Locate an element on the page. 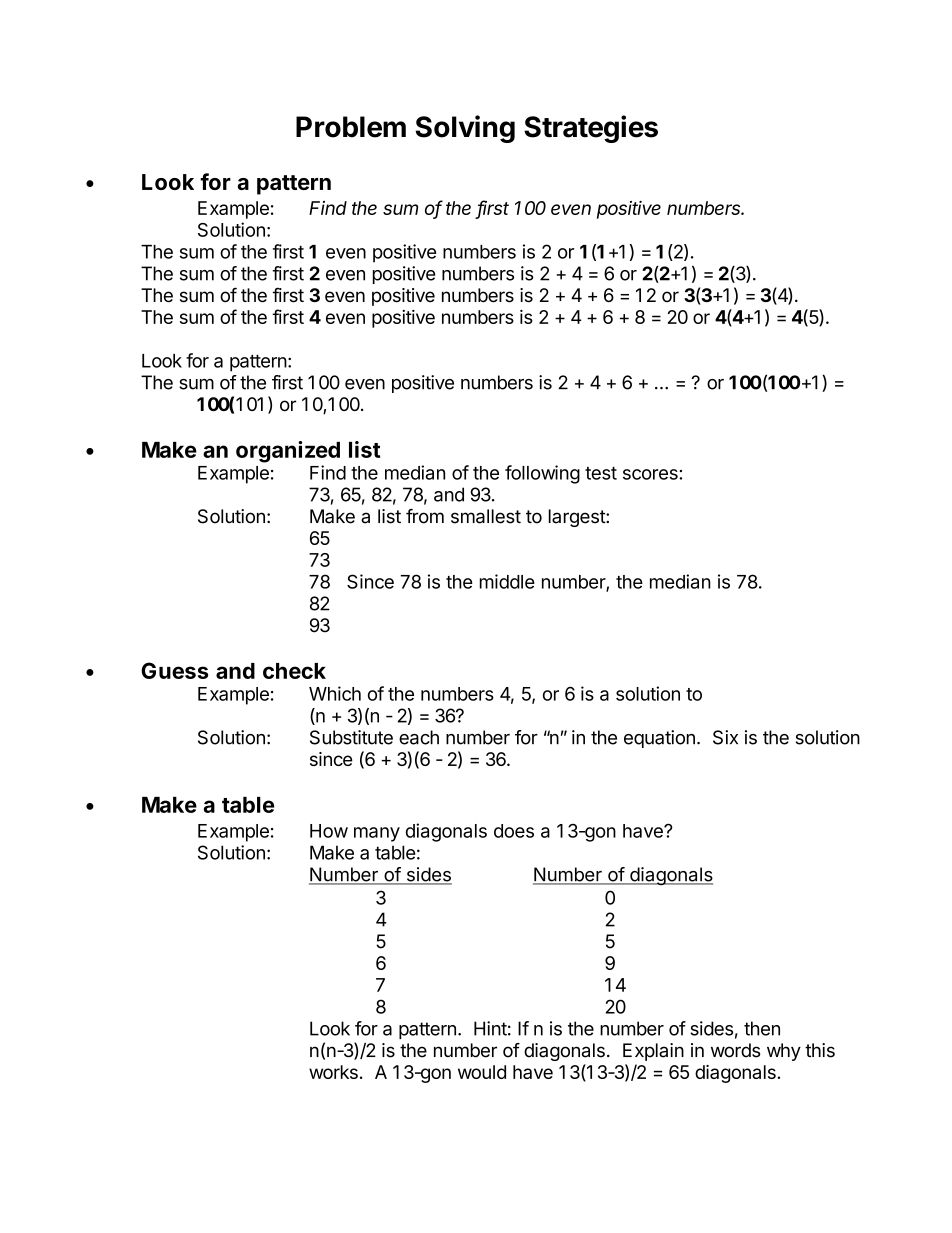  middle is located at coordinates (507, 581).
